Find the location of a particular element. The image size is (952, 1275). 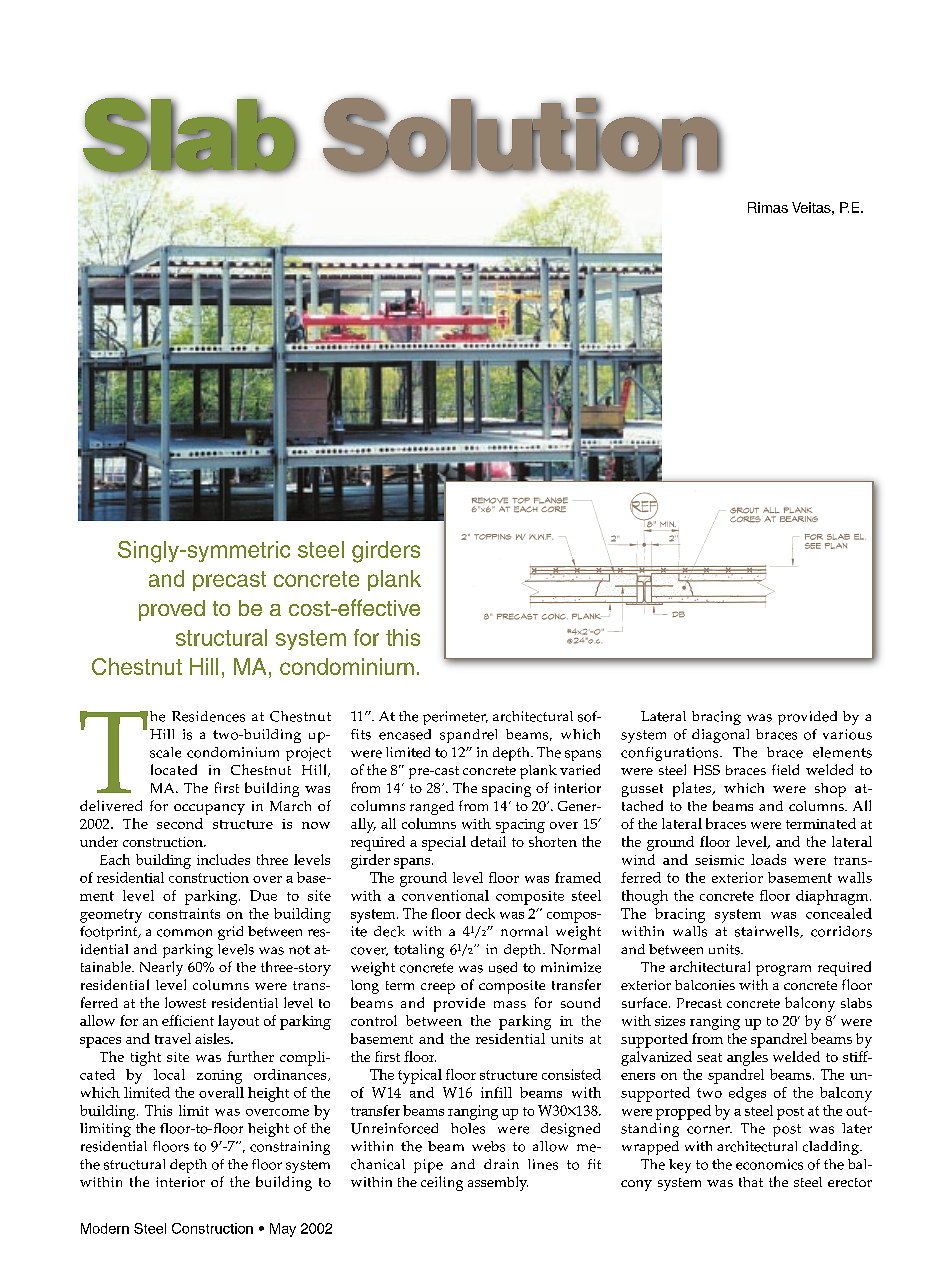

conventional is located at coordinates (445, 895).
